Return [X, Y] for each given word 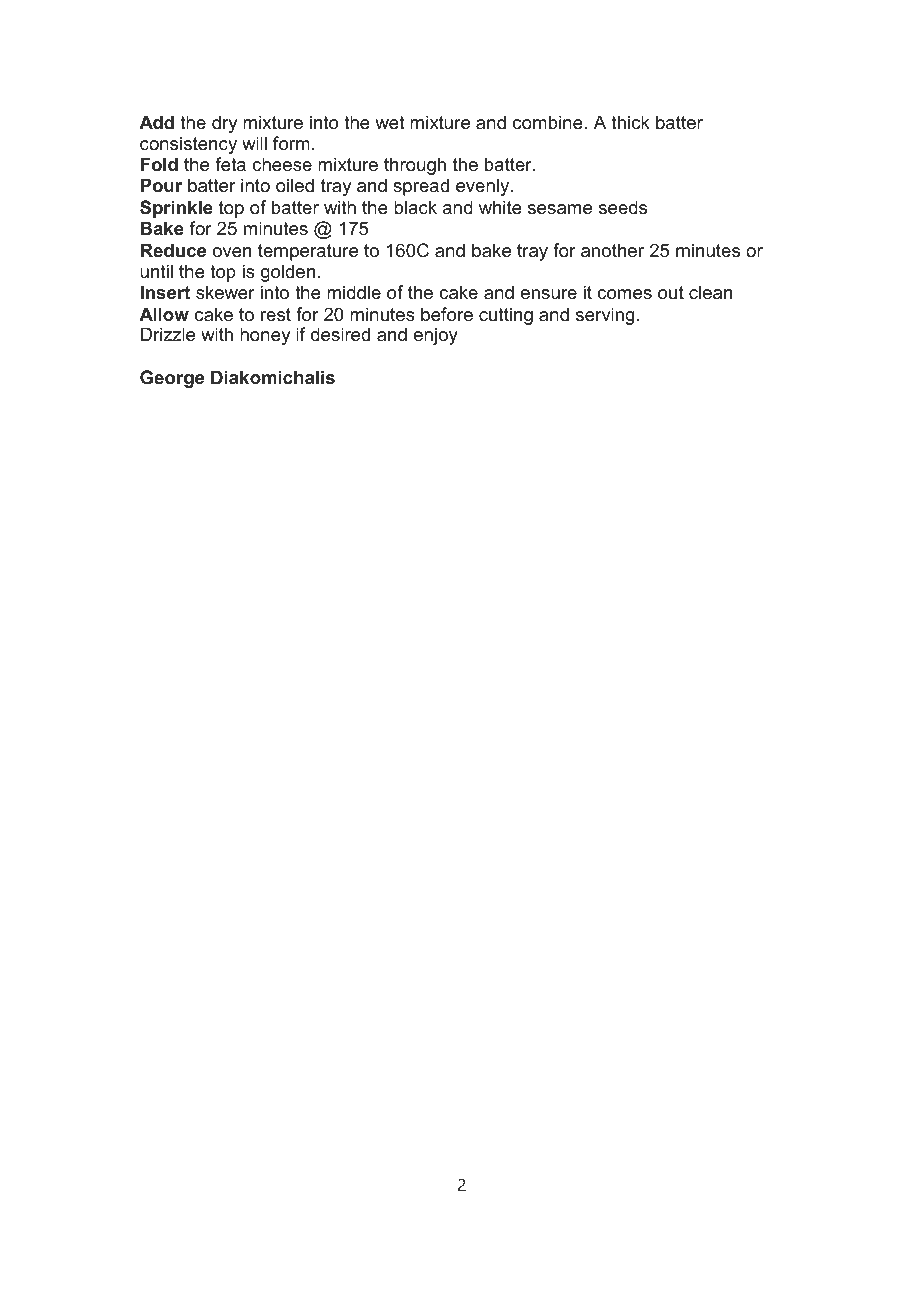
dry [224, 124]
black [415, 207]
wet [390, 122]
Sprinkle [176, 209]
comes [624, 294]
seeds [623, 207]
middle [354, 292]
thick [630, 122]
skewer [225, 292]
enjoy [436, 336]
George [172, 379]
